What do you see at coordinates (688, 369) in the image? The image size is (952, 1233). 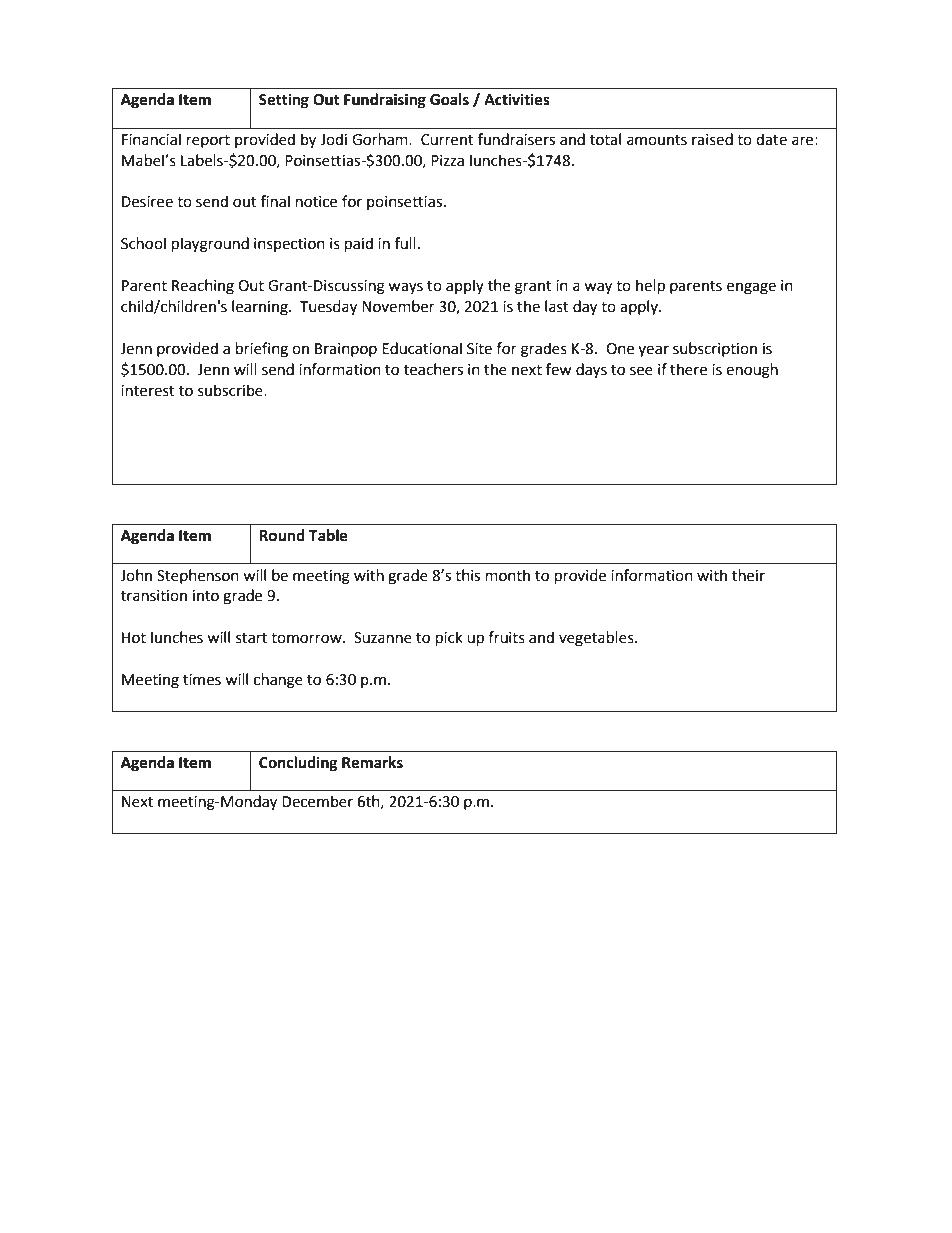 I see `there` at bounding box center [688, 369].
